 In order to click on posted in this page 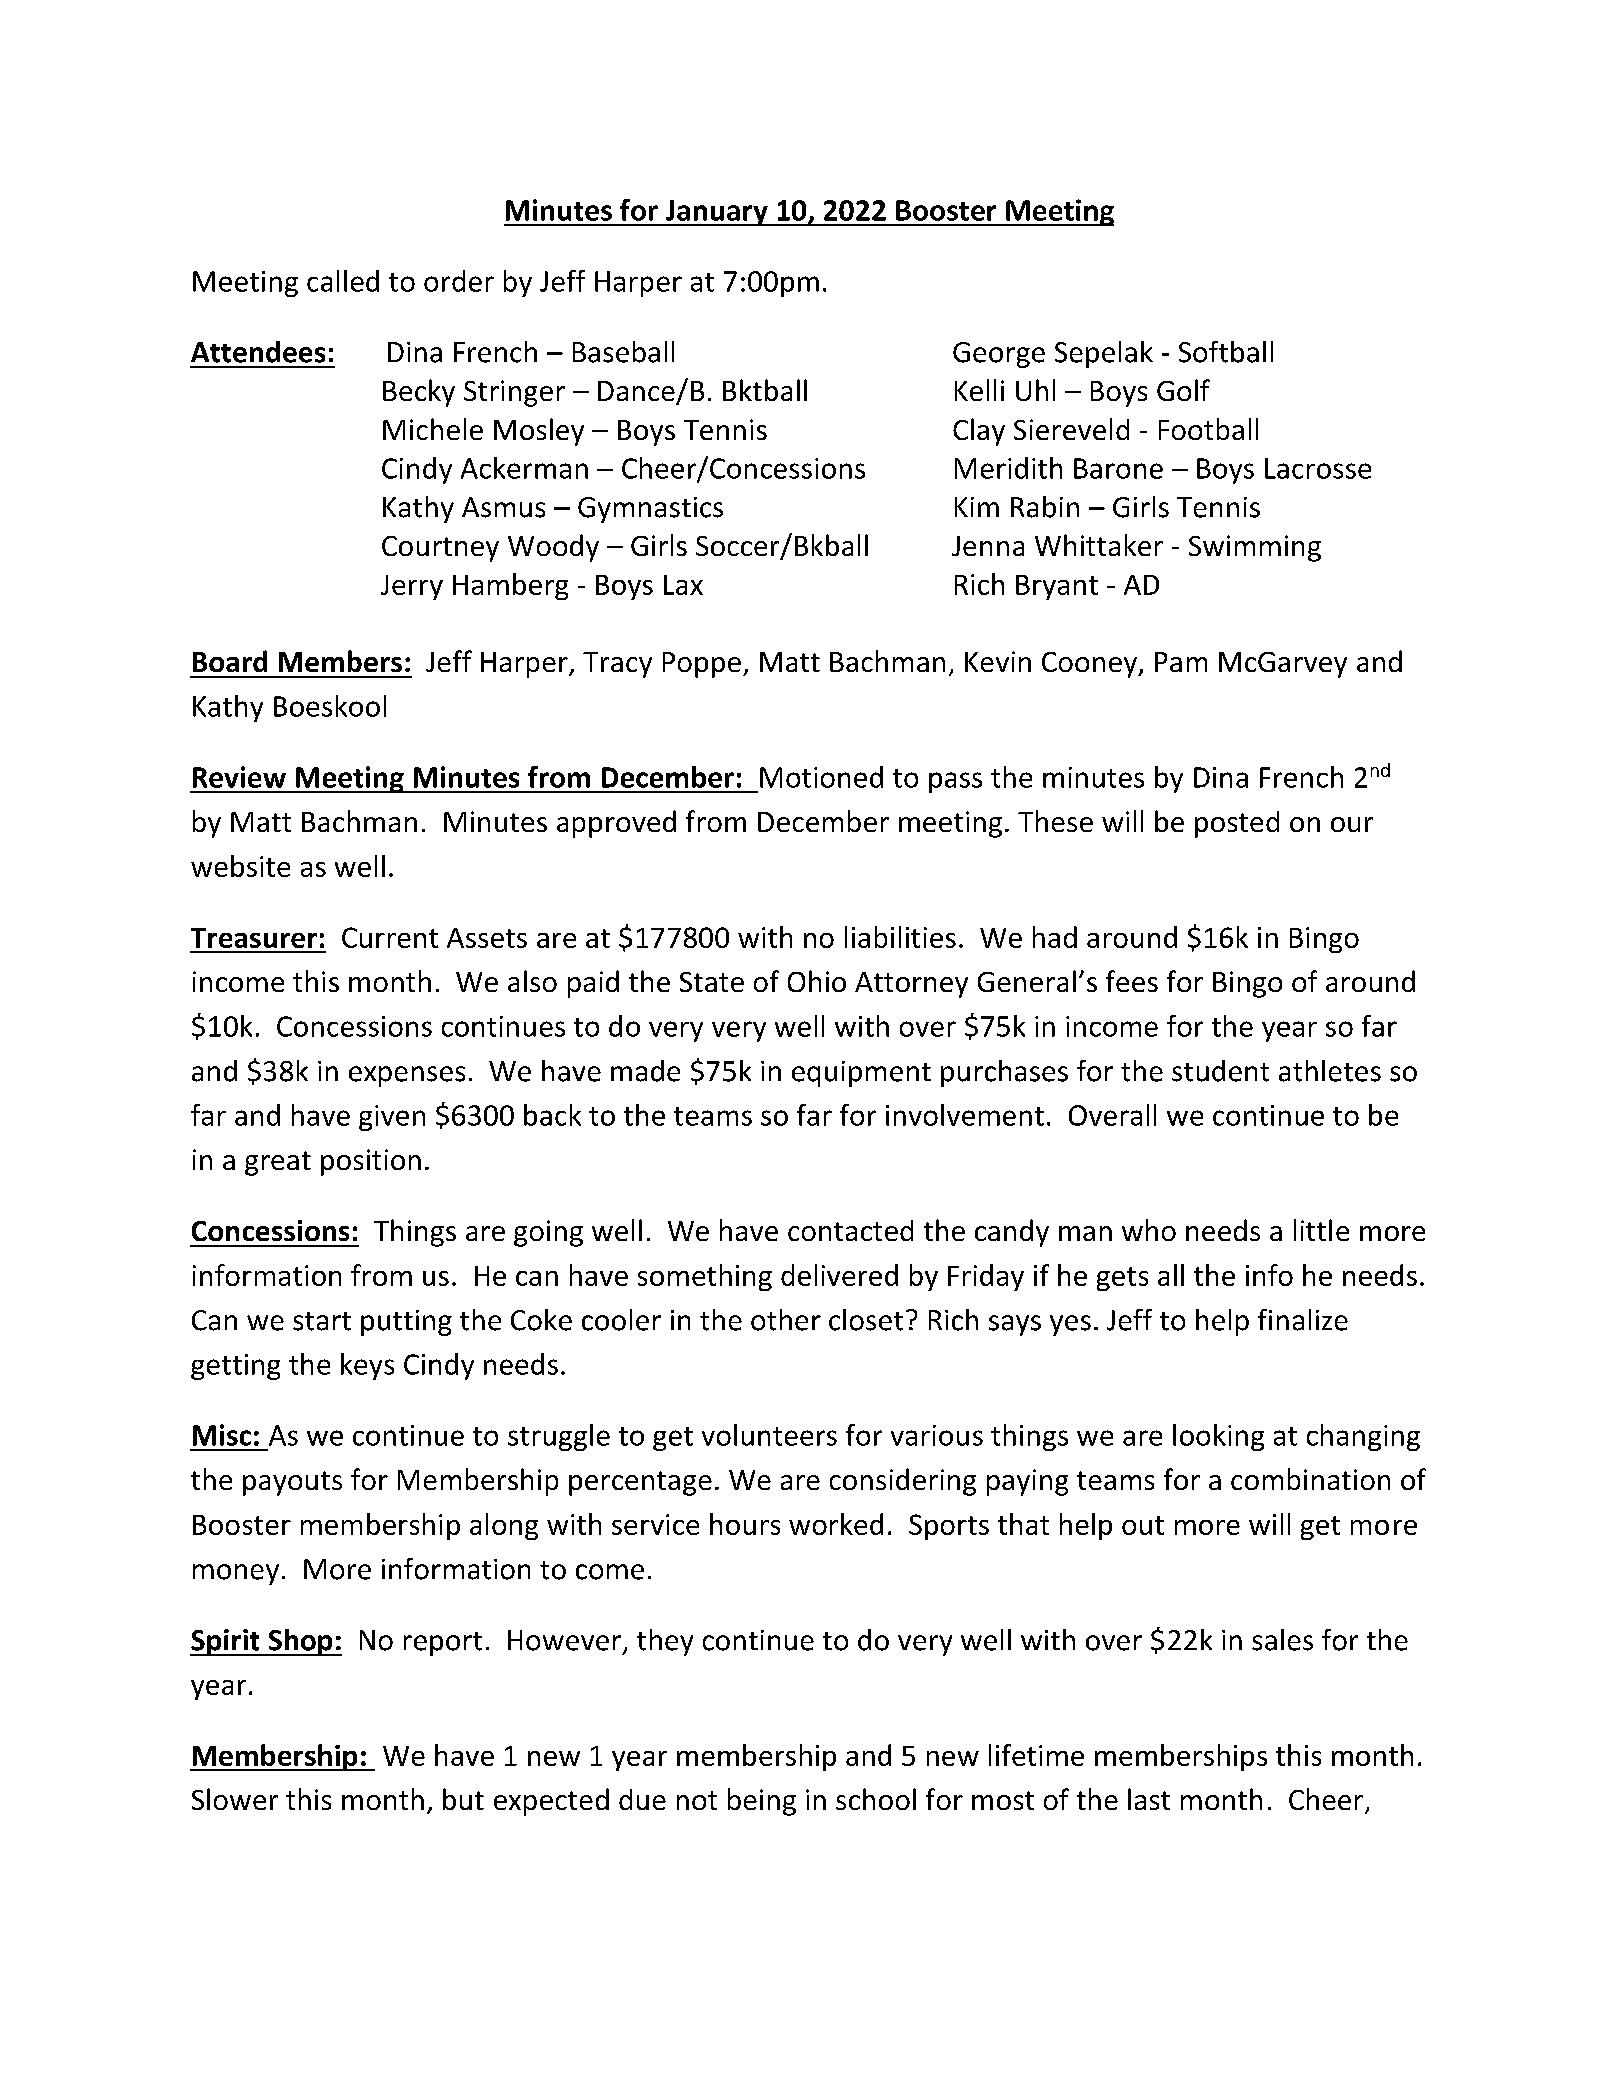, I will do `click(1237, 824)`.
